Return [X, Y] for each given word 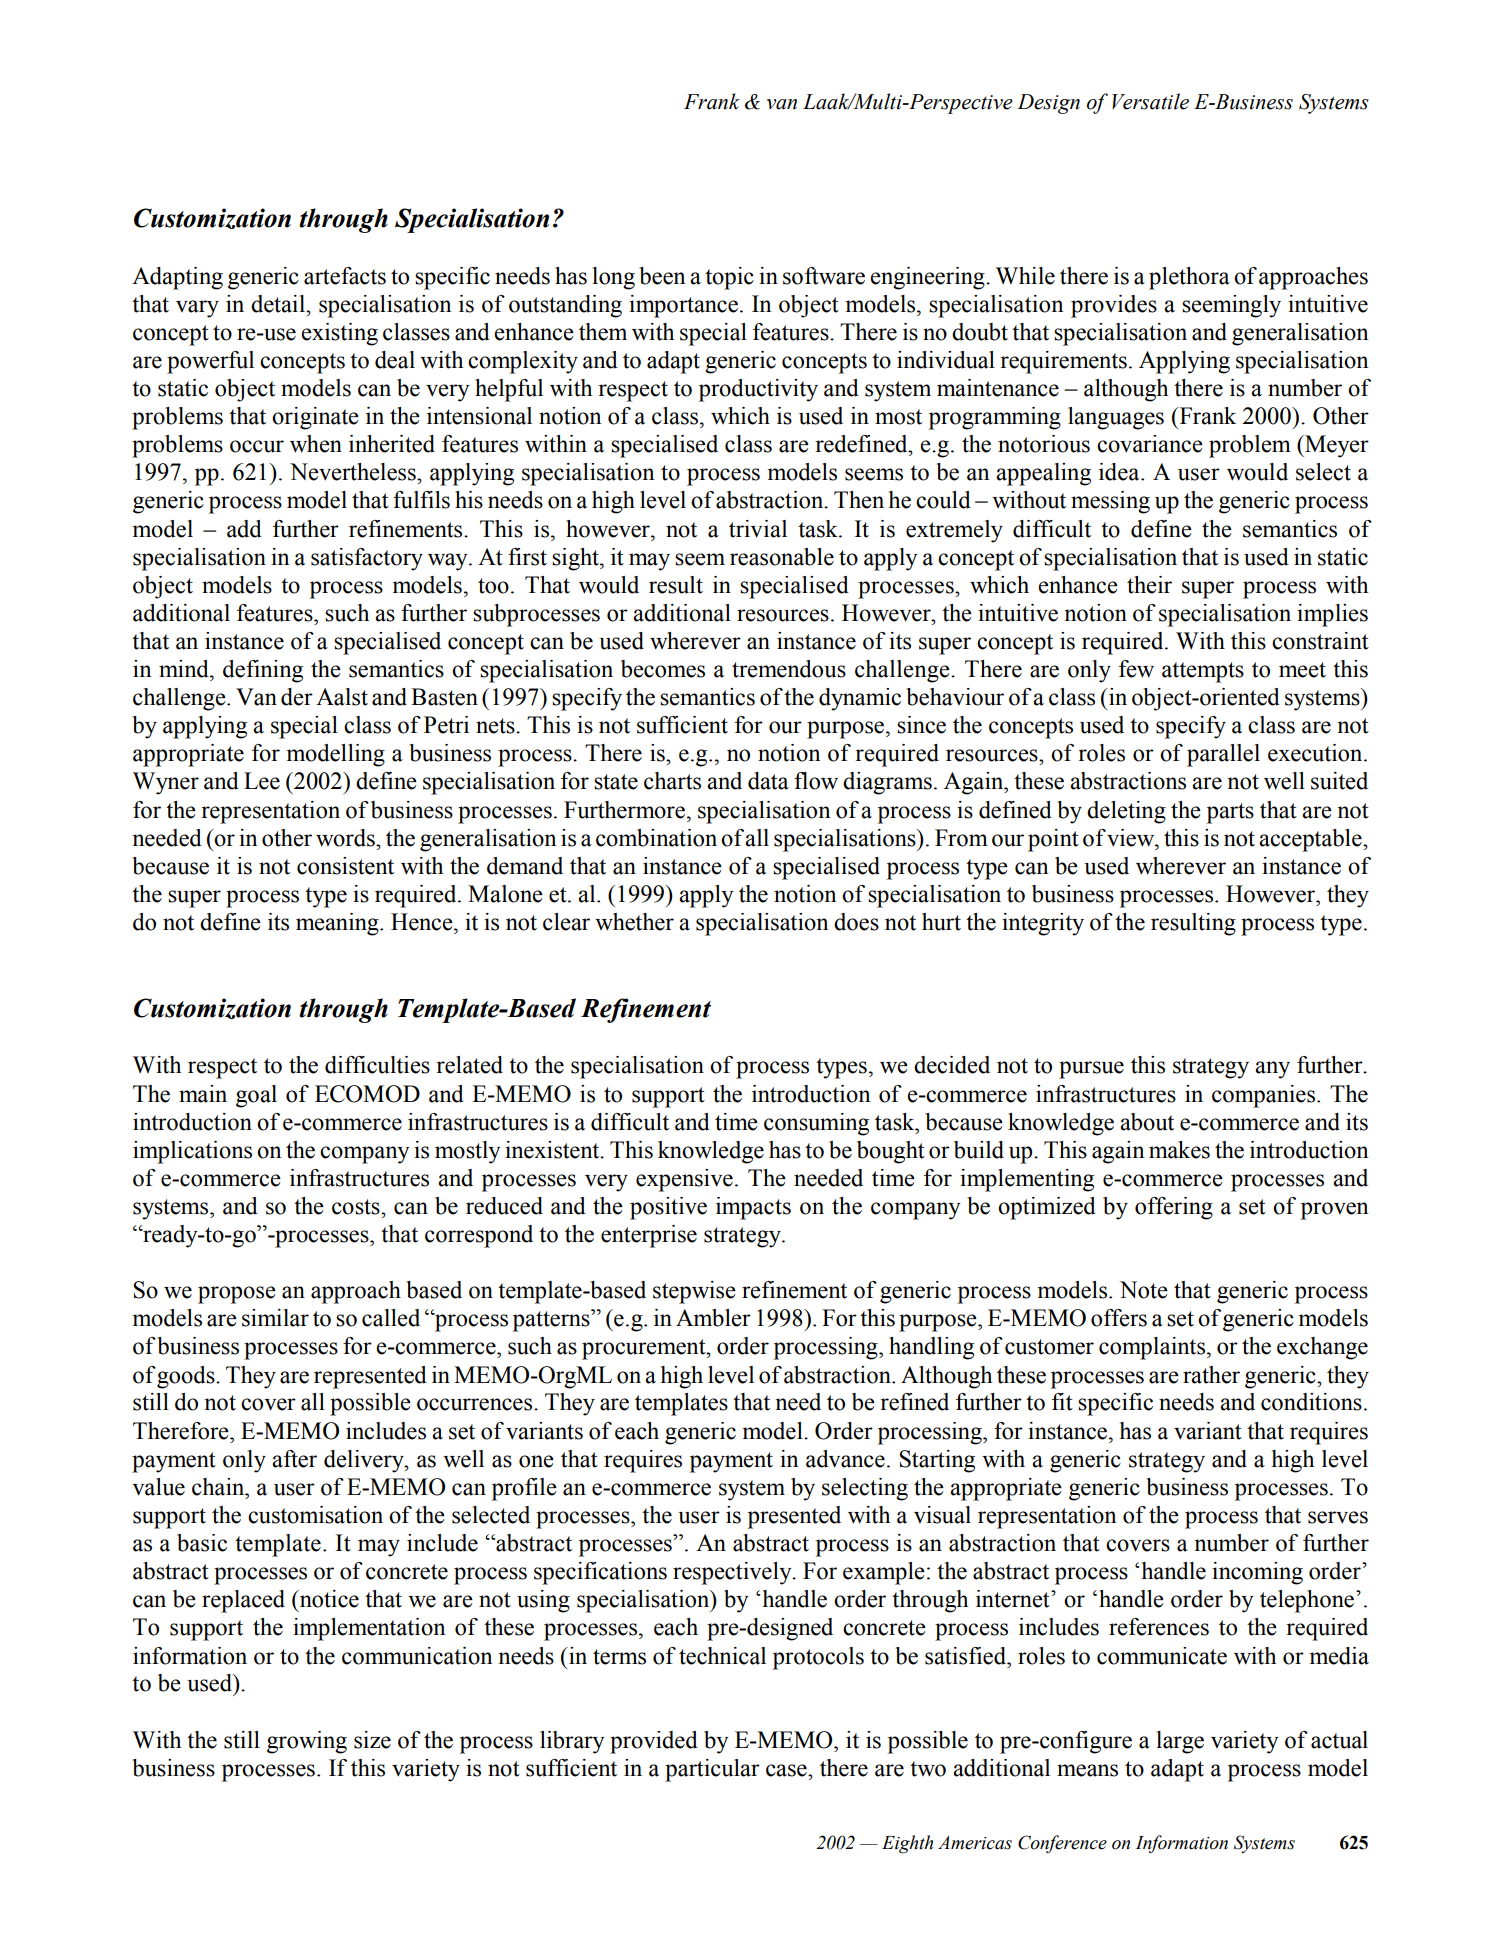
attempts [1203, 672]
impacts [753, 1208]
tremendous [789, 669]
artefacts [345, 276]
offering [1174, 1208]
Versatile [1150, 101]
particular [712, 1770]
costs [357, 1207]
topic [729, 278]
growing [307, 1742]
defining [263, 671]
